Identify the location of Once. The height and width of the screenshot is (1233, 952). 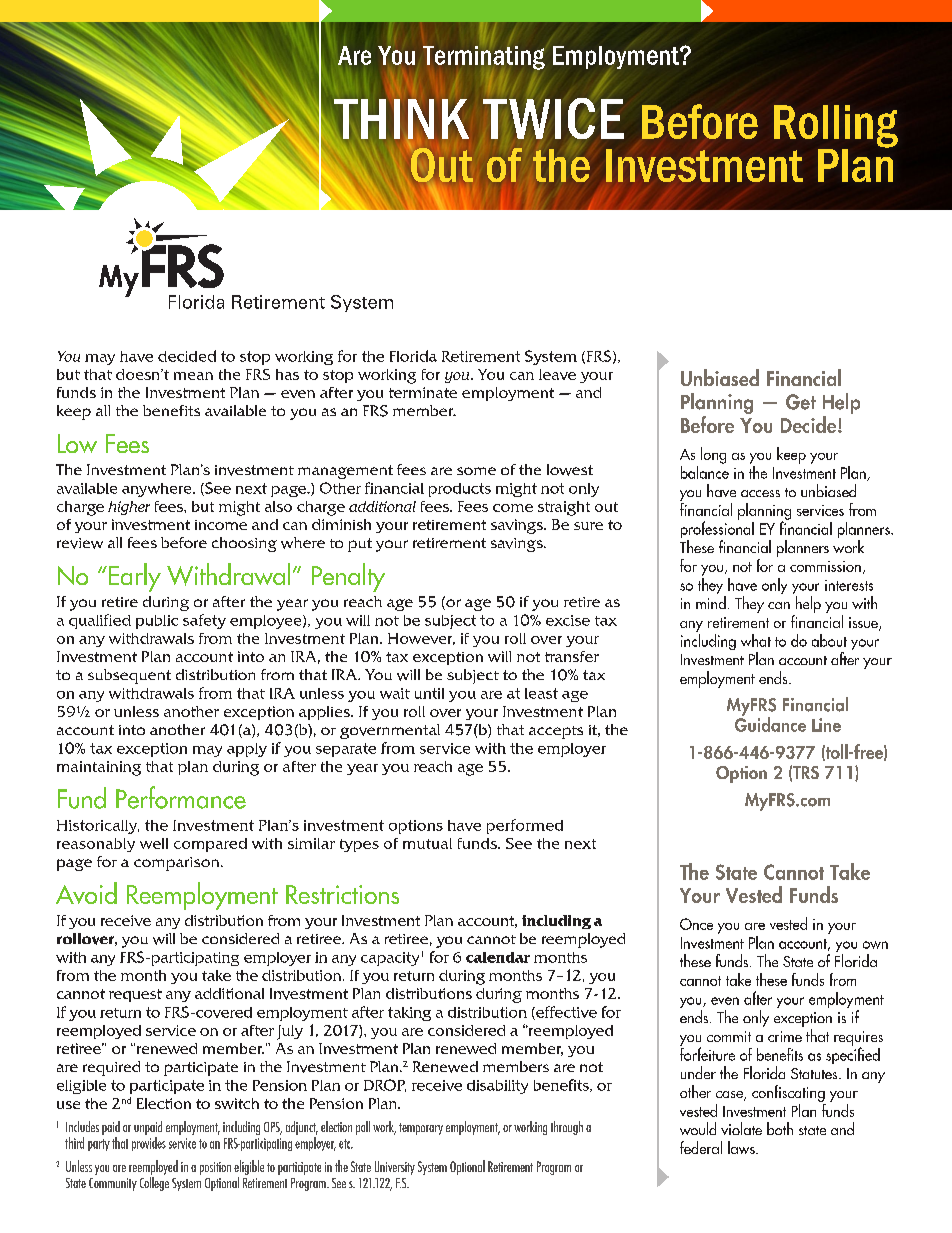
(696, 924).
